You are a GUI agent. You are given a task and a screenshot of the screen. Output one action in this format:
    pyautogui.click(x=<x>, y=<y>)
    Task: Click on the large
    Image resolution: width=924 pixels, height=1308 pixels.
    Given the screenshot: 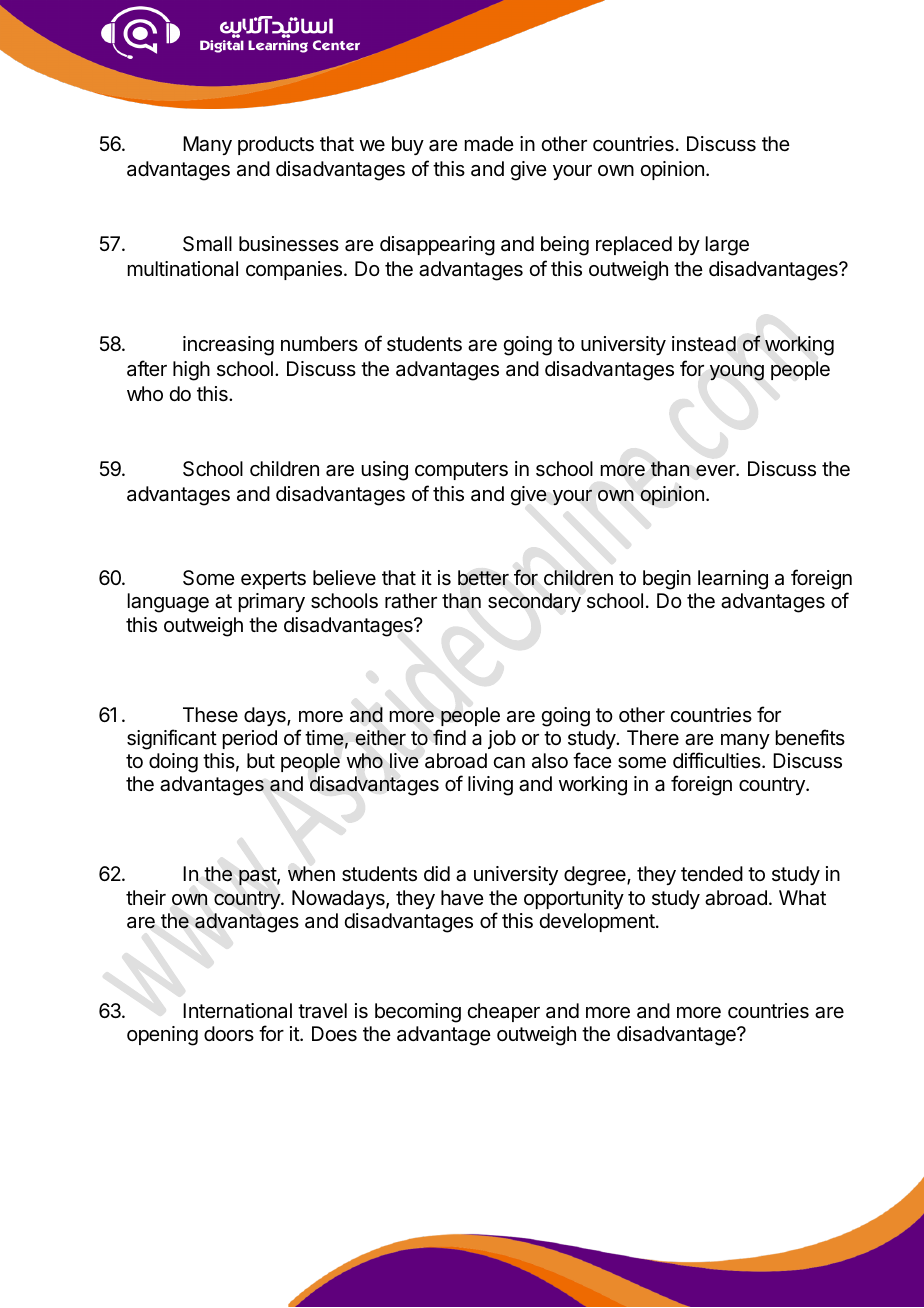 What is the action you would take?
    pyautogui.click(x=727, y=246)
